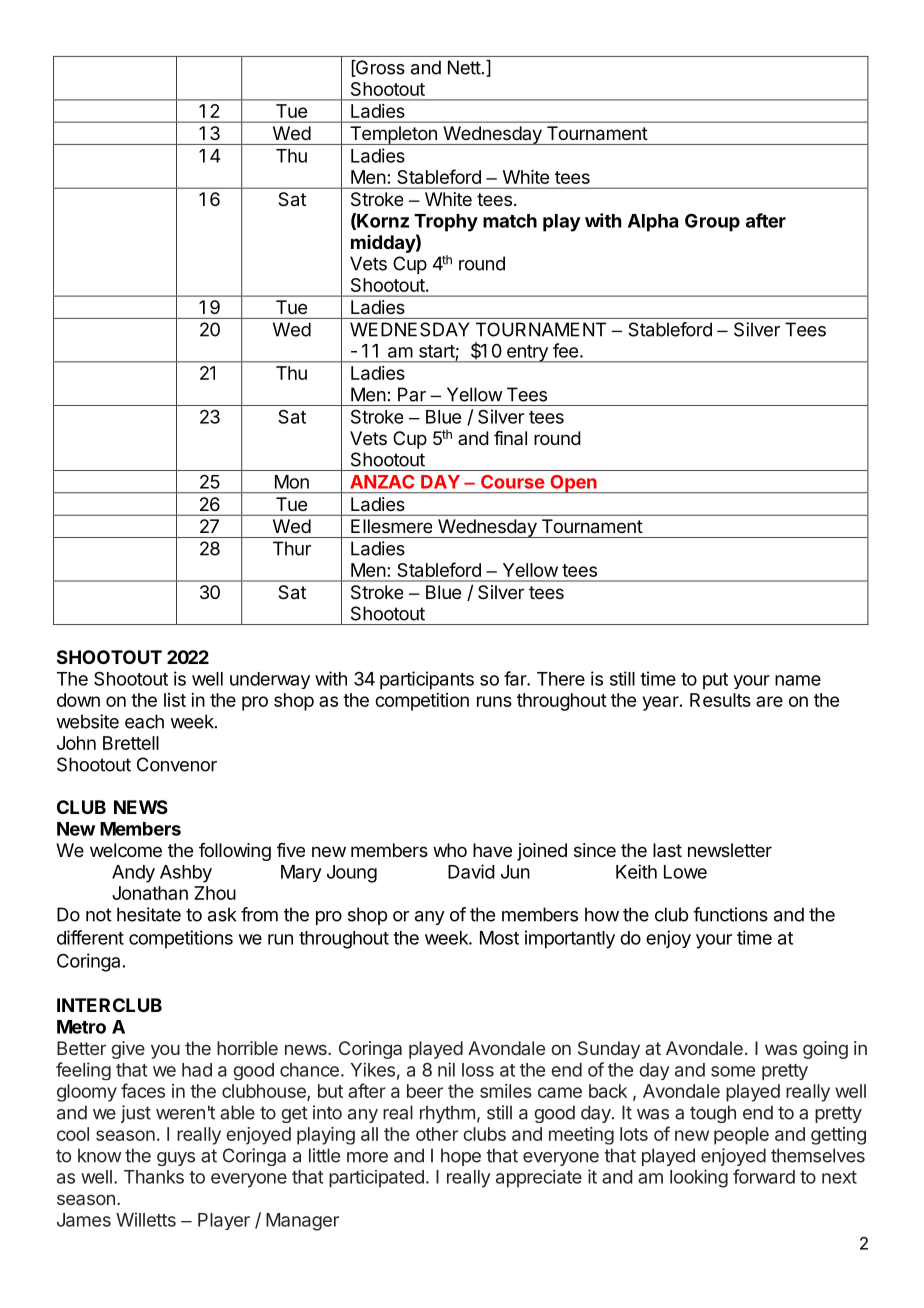  I want to click on Most, so click(499, 938).
